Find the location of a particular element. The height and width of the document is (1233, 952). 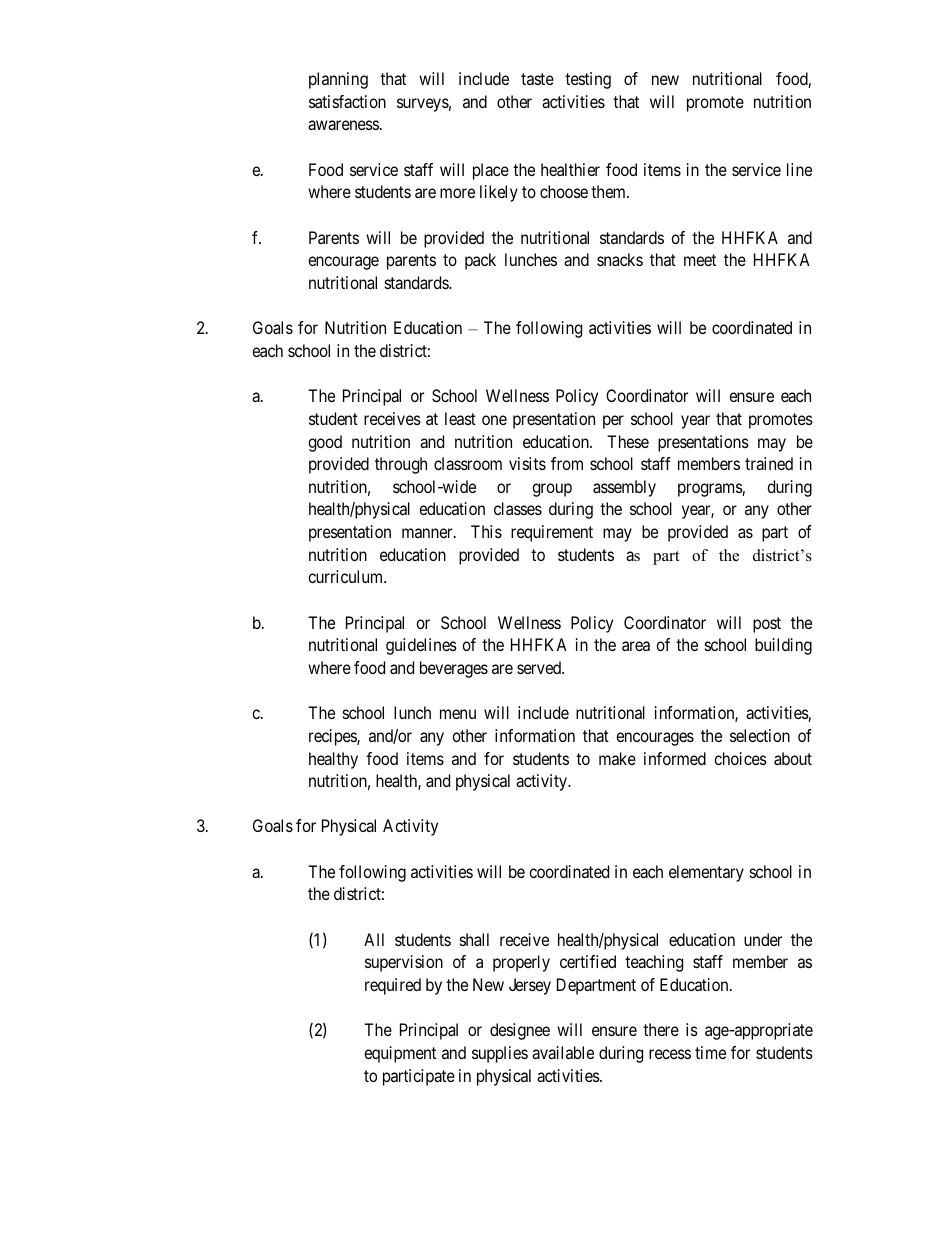

post is located at coordinates (767, 625).
